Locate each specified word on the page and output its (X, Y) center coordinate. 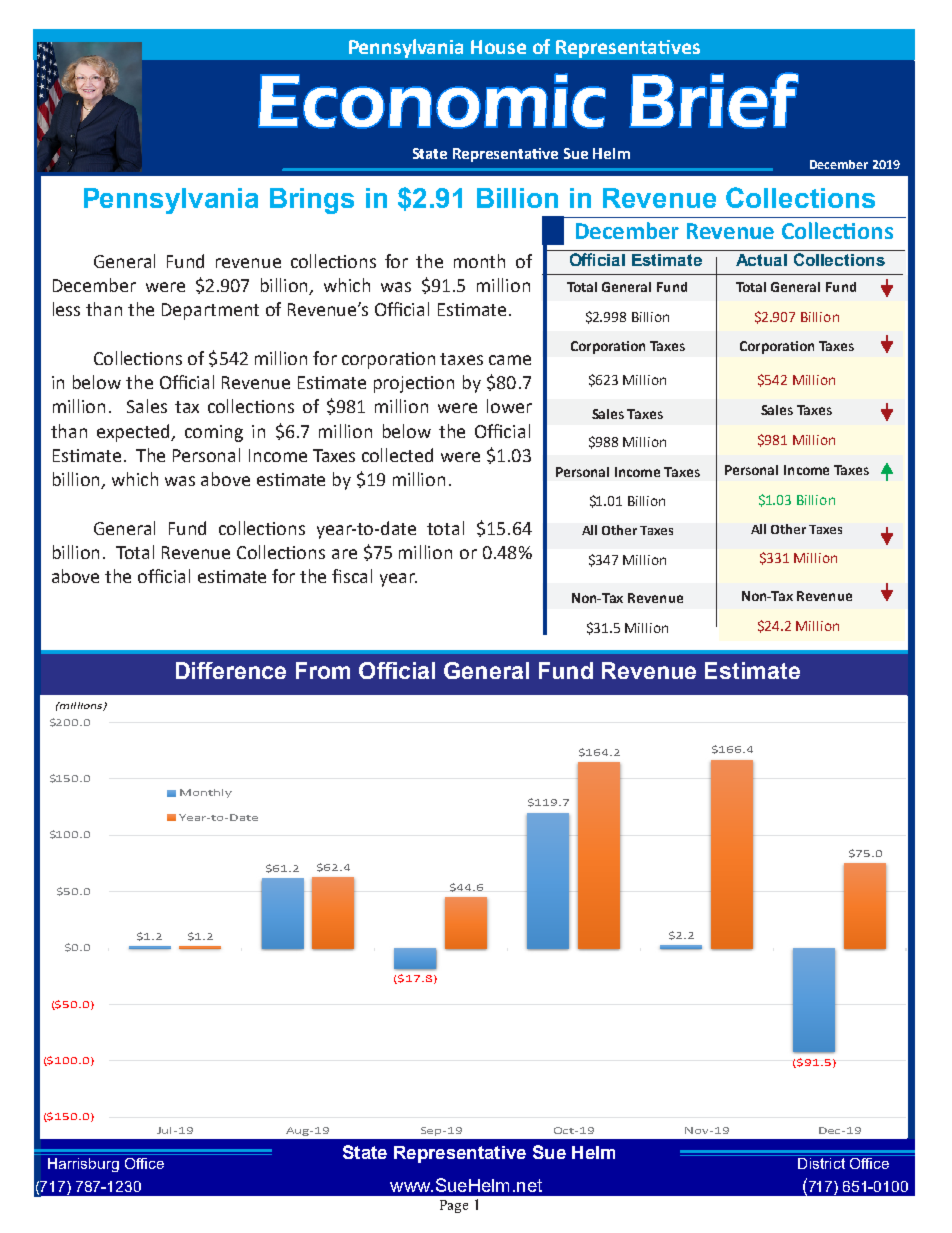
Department (210, 311)
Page (454, 1206)
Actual (761, 260)
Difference (231, 670)
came (510, 360)
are (344, 554)
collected (397, 455)
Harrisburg (83, 1165)
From (323, 670)
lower (509, 406)
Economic (432, 101)
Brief (714, 100)
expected (135, 433)
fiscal (352, 576)
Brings (312, 201)
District (821, 1163)
